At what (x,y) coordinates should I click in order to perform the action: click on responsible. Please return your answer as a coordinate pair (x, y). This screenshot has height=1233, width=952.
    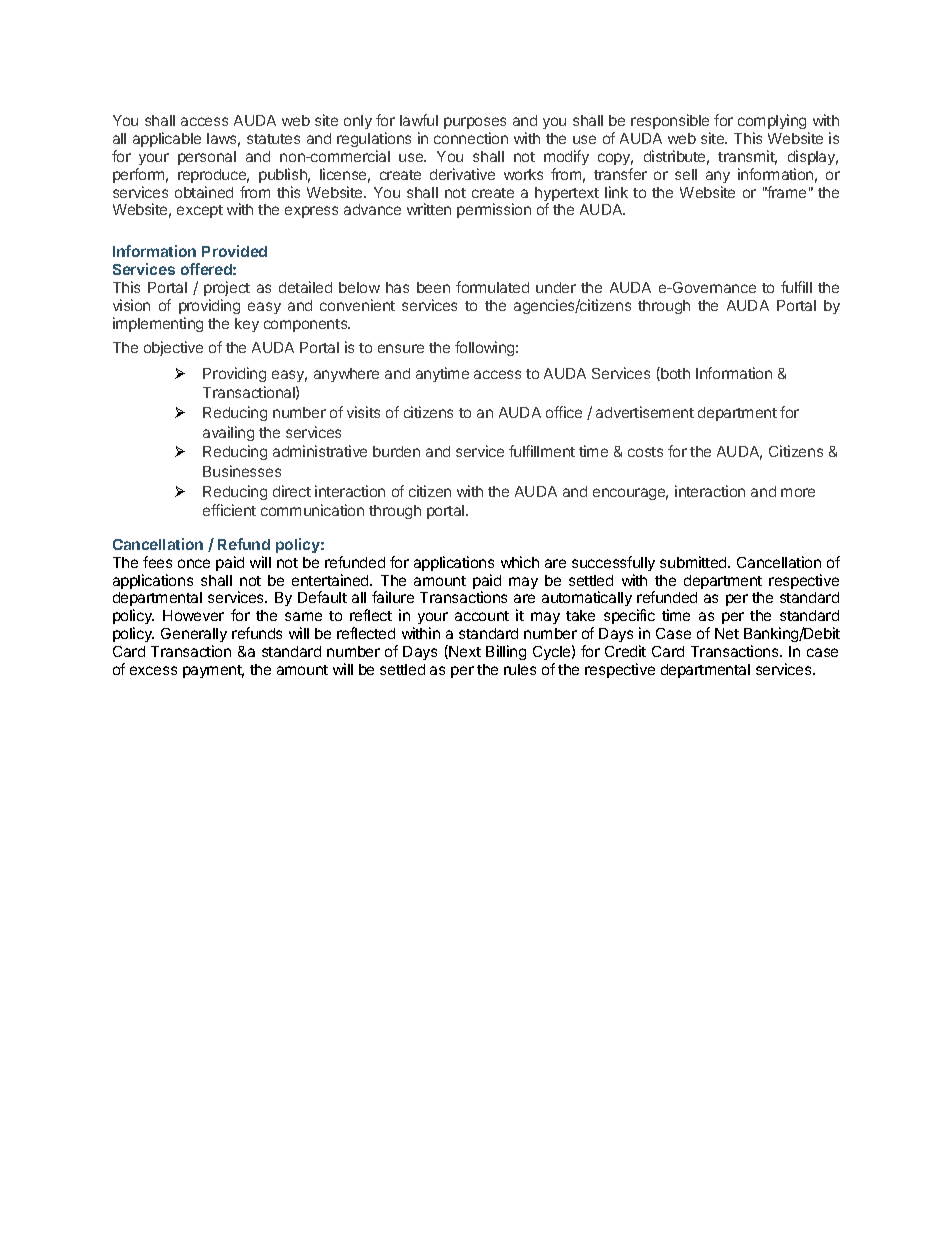
    Looking at the image, I should click on (670, 121).
